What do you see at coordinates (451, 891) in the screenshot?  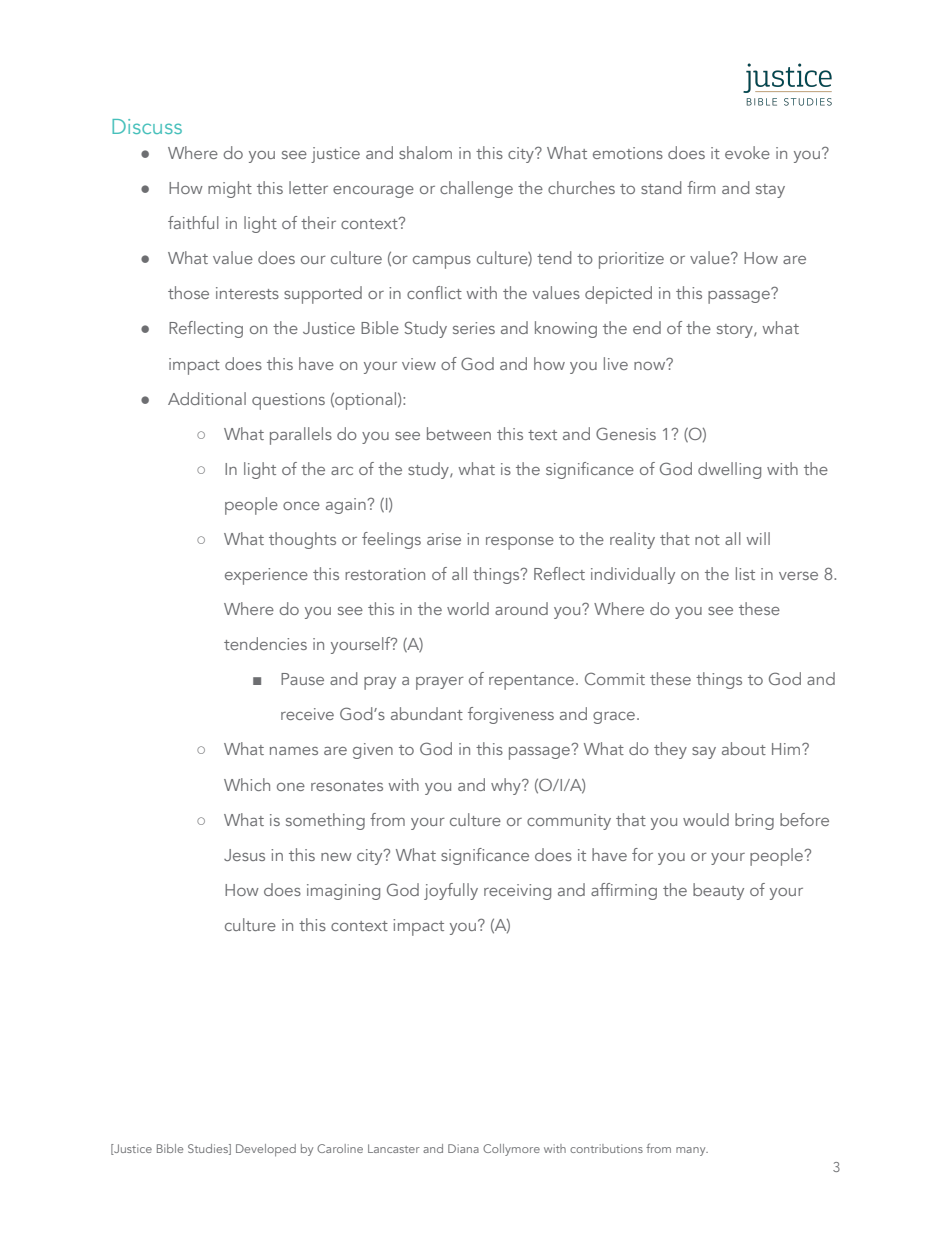 I see `joyfully` at bounding box center [451, 891].
